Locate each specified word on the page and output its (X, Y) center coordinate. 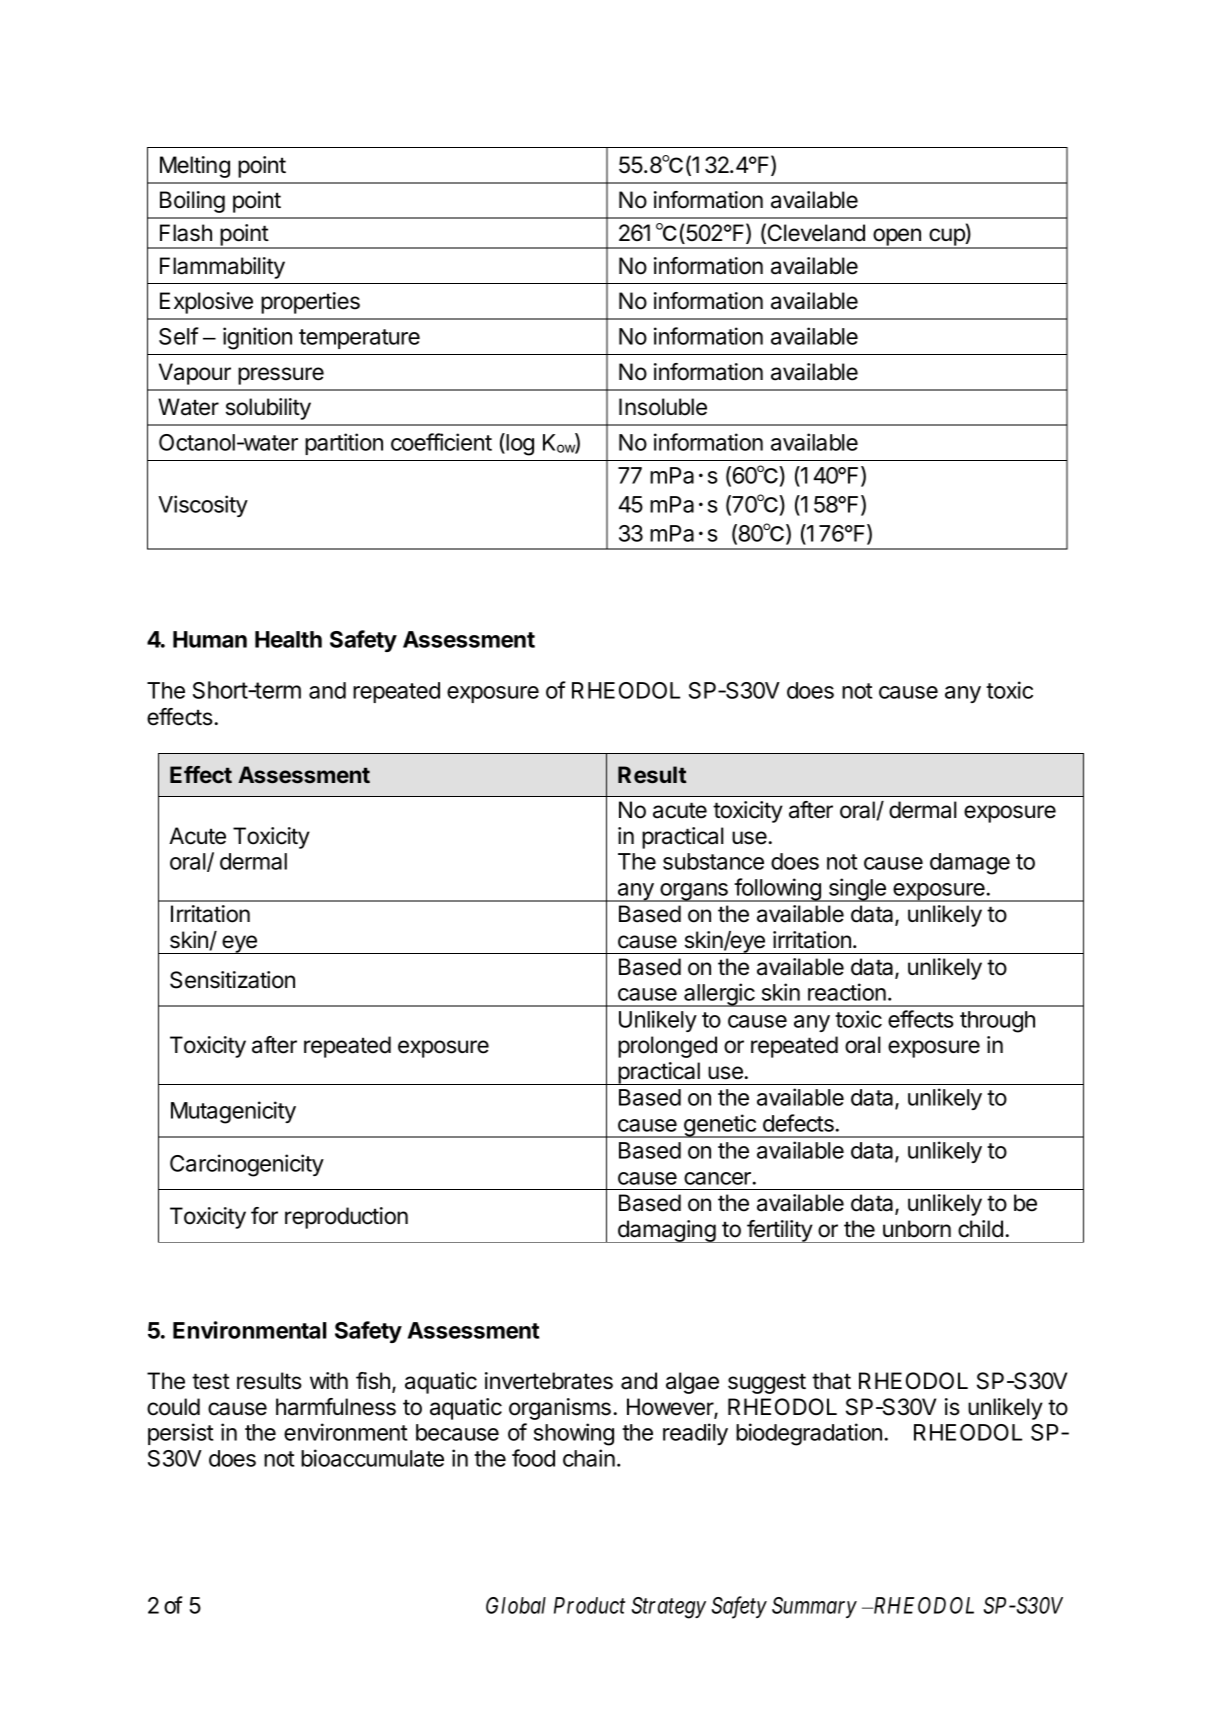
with (329, 1380)
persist (180, 1434)
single (857, 890)
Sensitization (232, 980)
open (897, 238)
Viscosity (203, 506)
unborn (917, 1229)
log (519, 444)
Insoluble (663, 407)
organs (694, 892)
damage (970, 864)
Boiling (192, 202)
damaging (666, 1231)
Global (516, 1605)
